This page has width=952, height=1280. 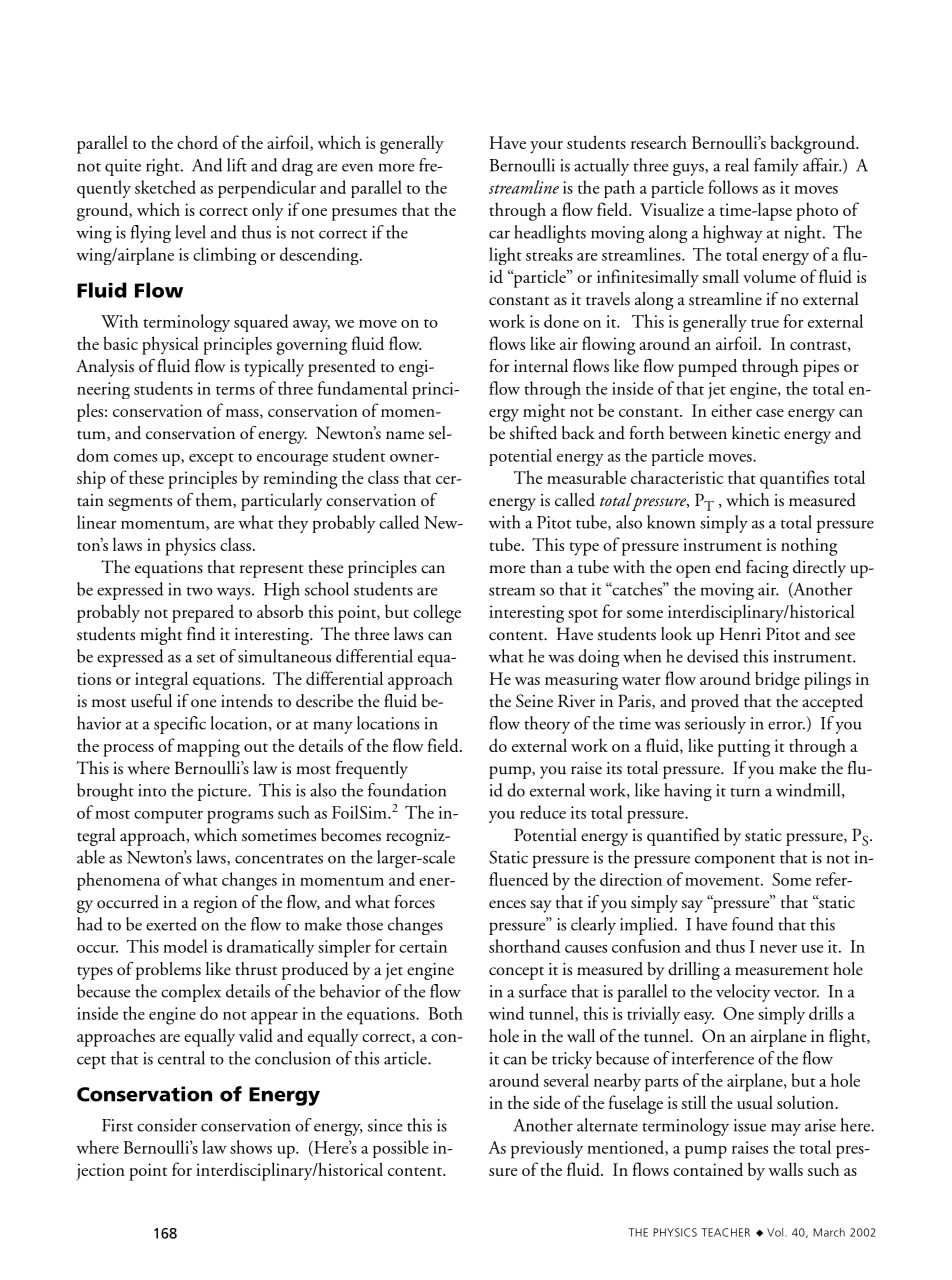 What do you see at coordinates (235, 390) in the page?
I see `terms` at bounding box center [235, 390].
